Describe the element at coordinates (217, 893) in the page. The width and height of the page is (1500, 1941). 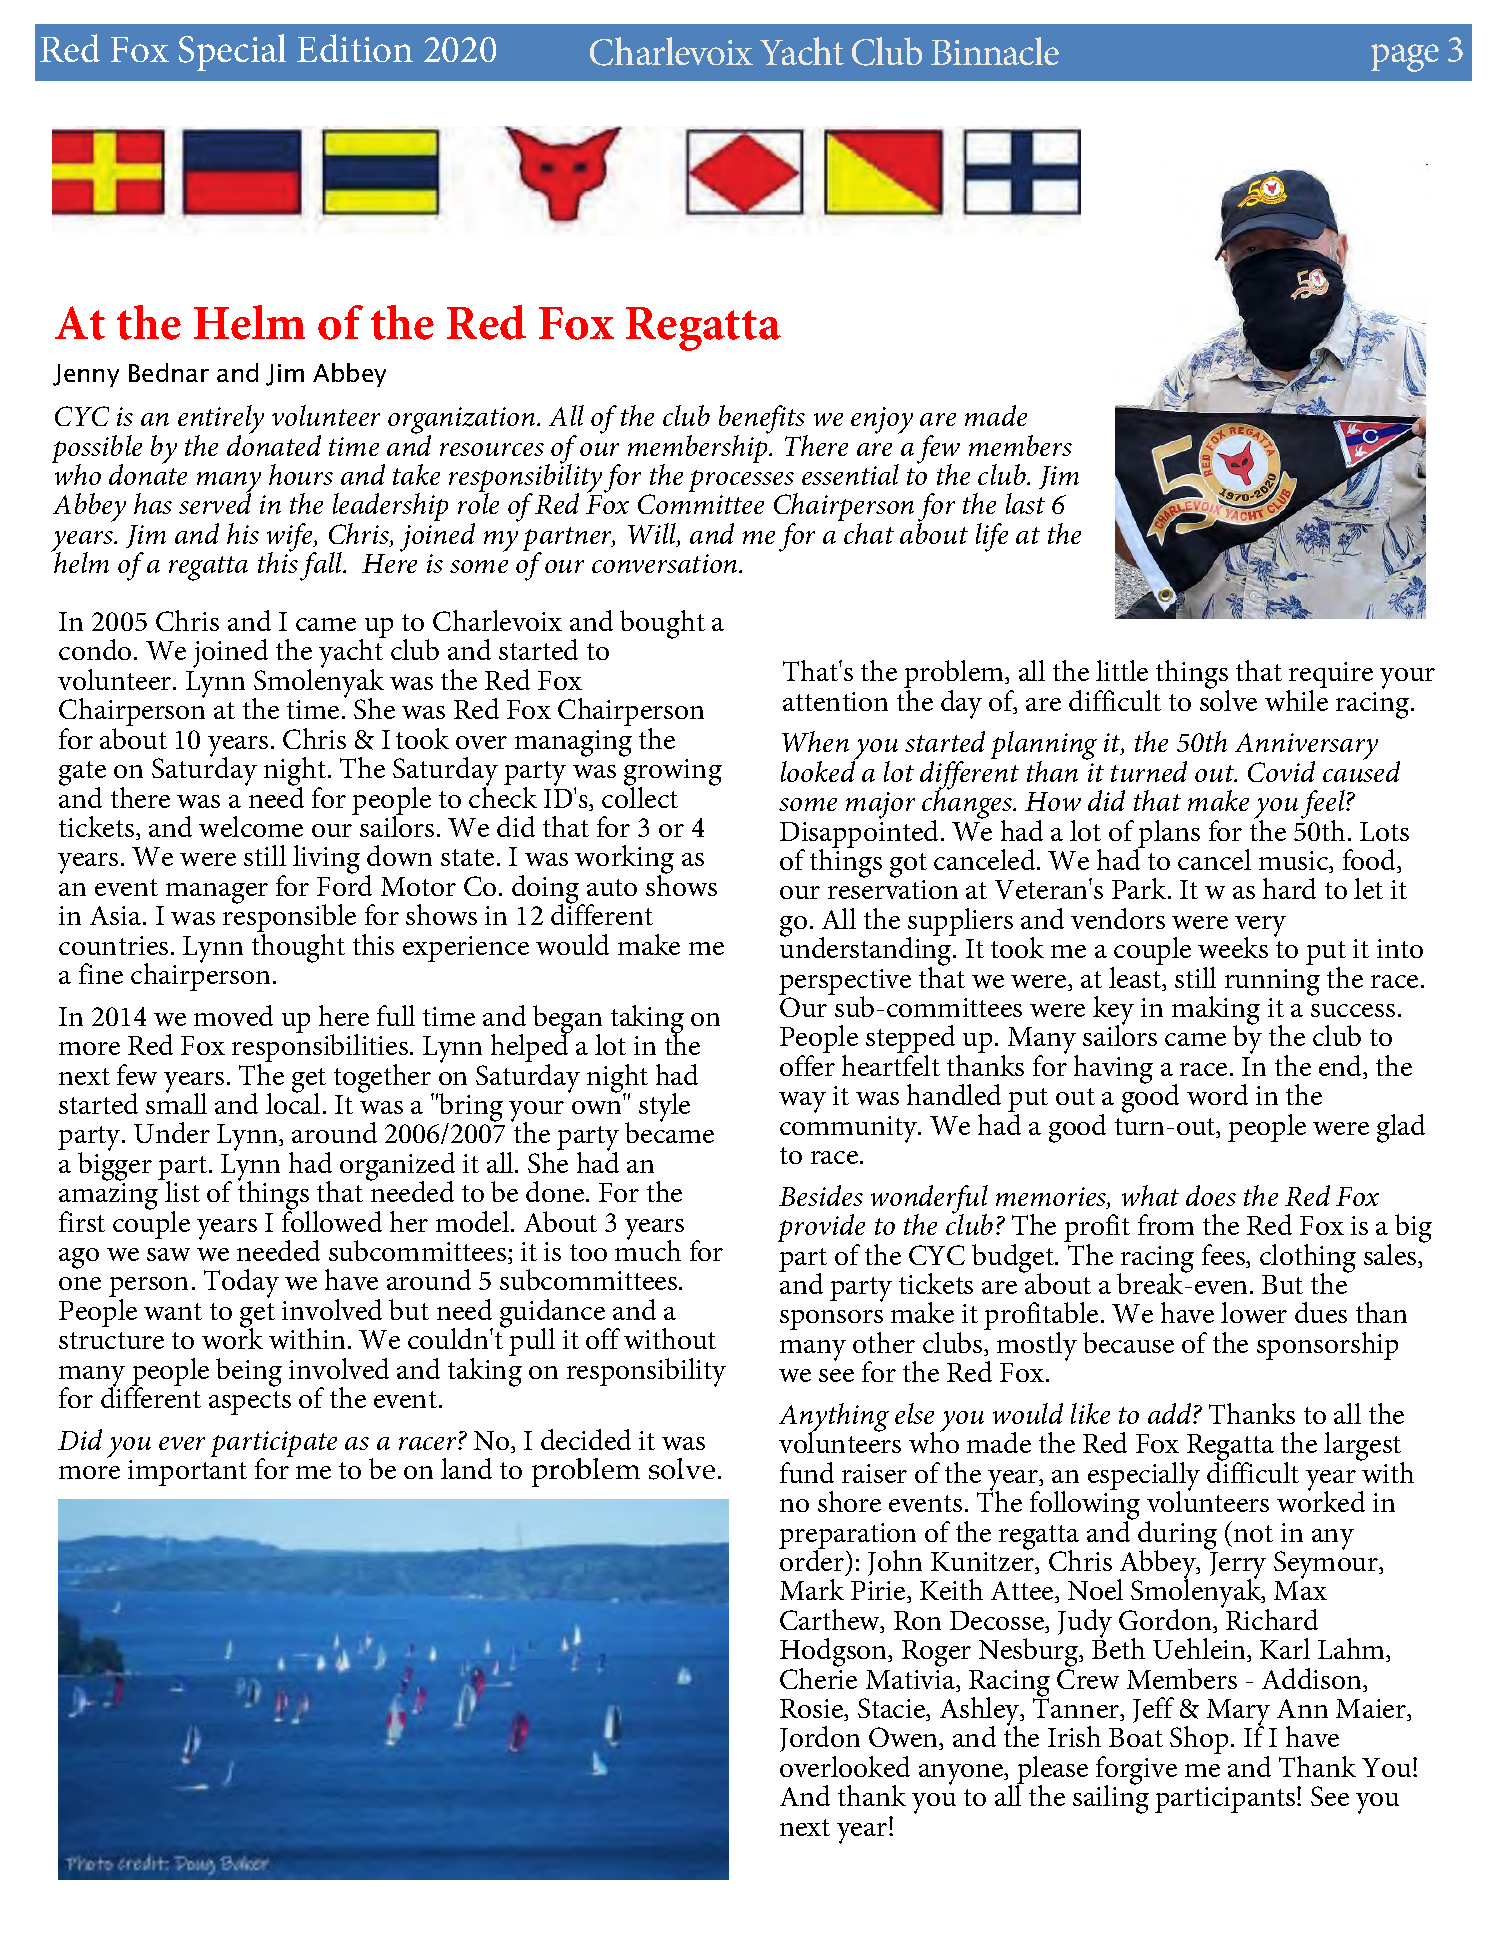
I see `manager` at that location.
